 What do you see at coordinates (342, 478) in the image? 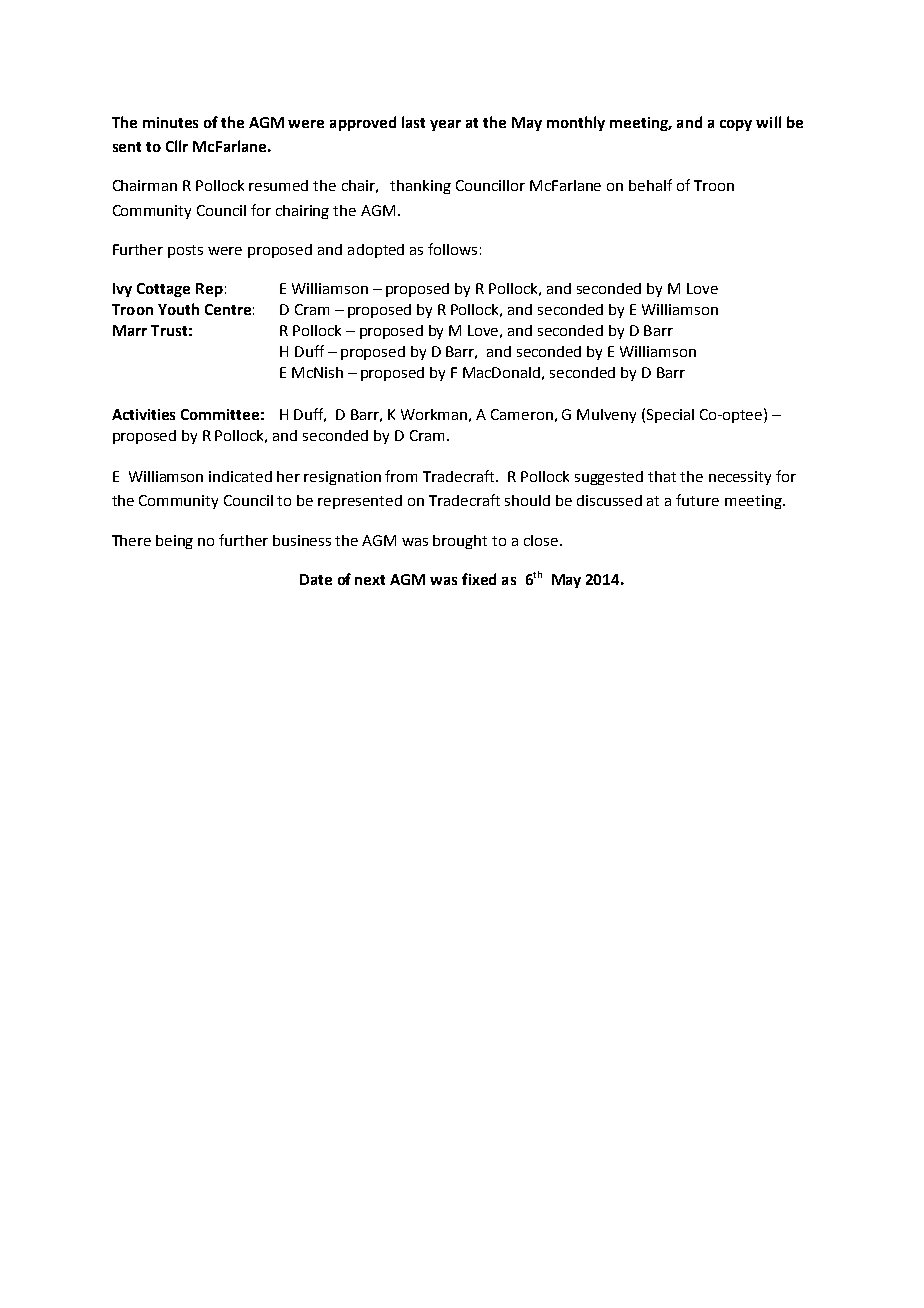
I see `resignation` at bounding box center [342, 478].
